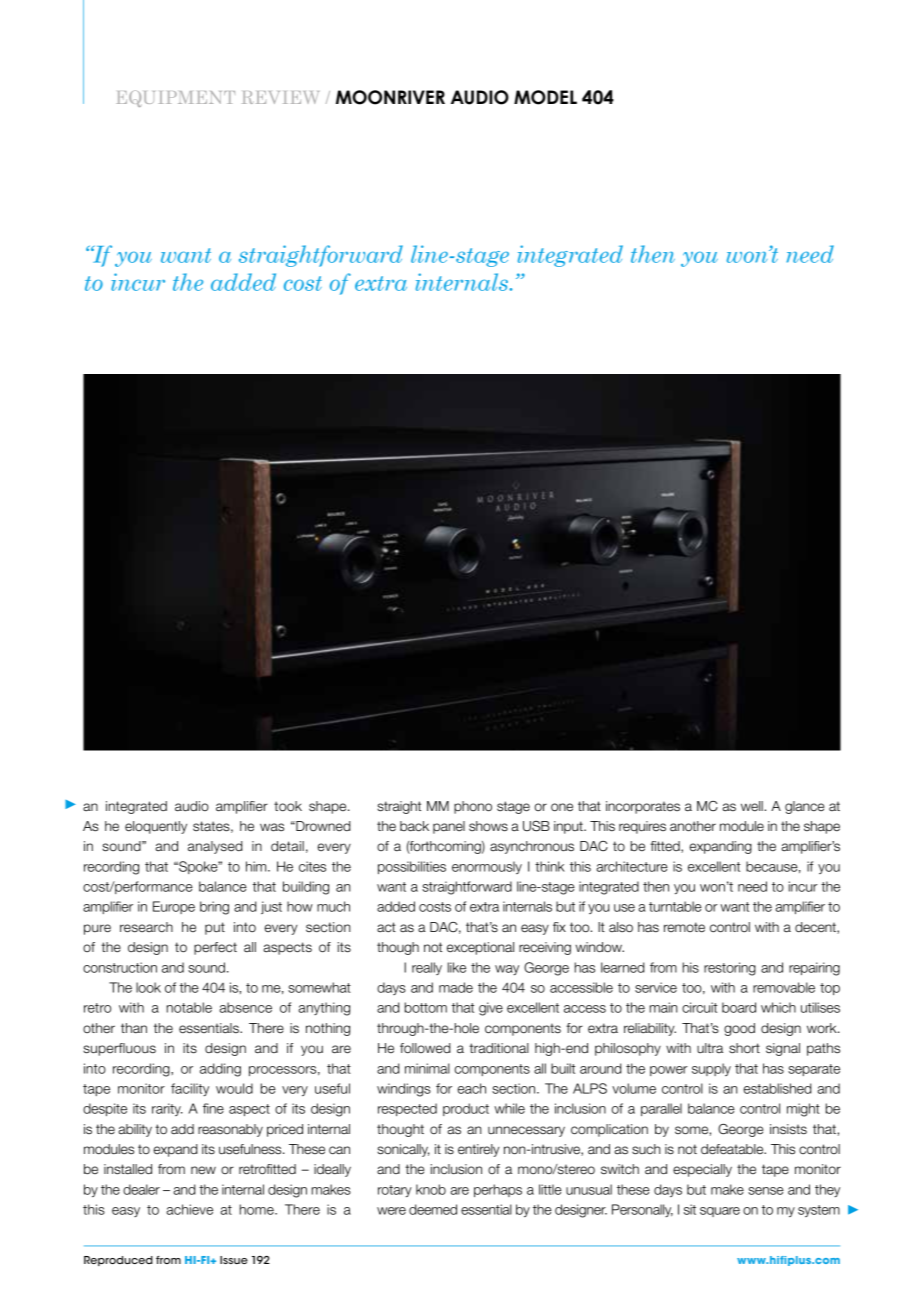 This document has width=924, height=1308. I want to click on shows, so click(488, 826).
